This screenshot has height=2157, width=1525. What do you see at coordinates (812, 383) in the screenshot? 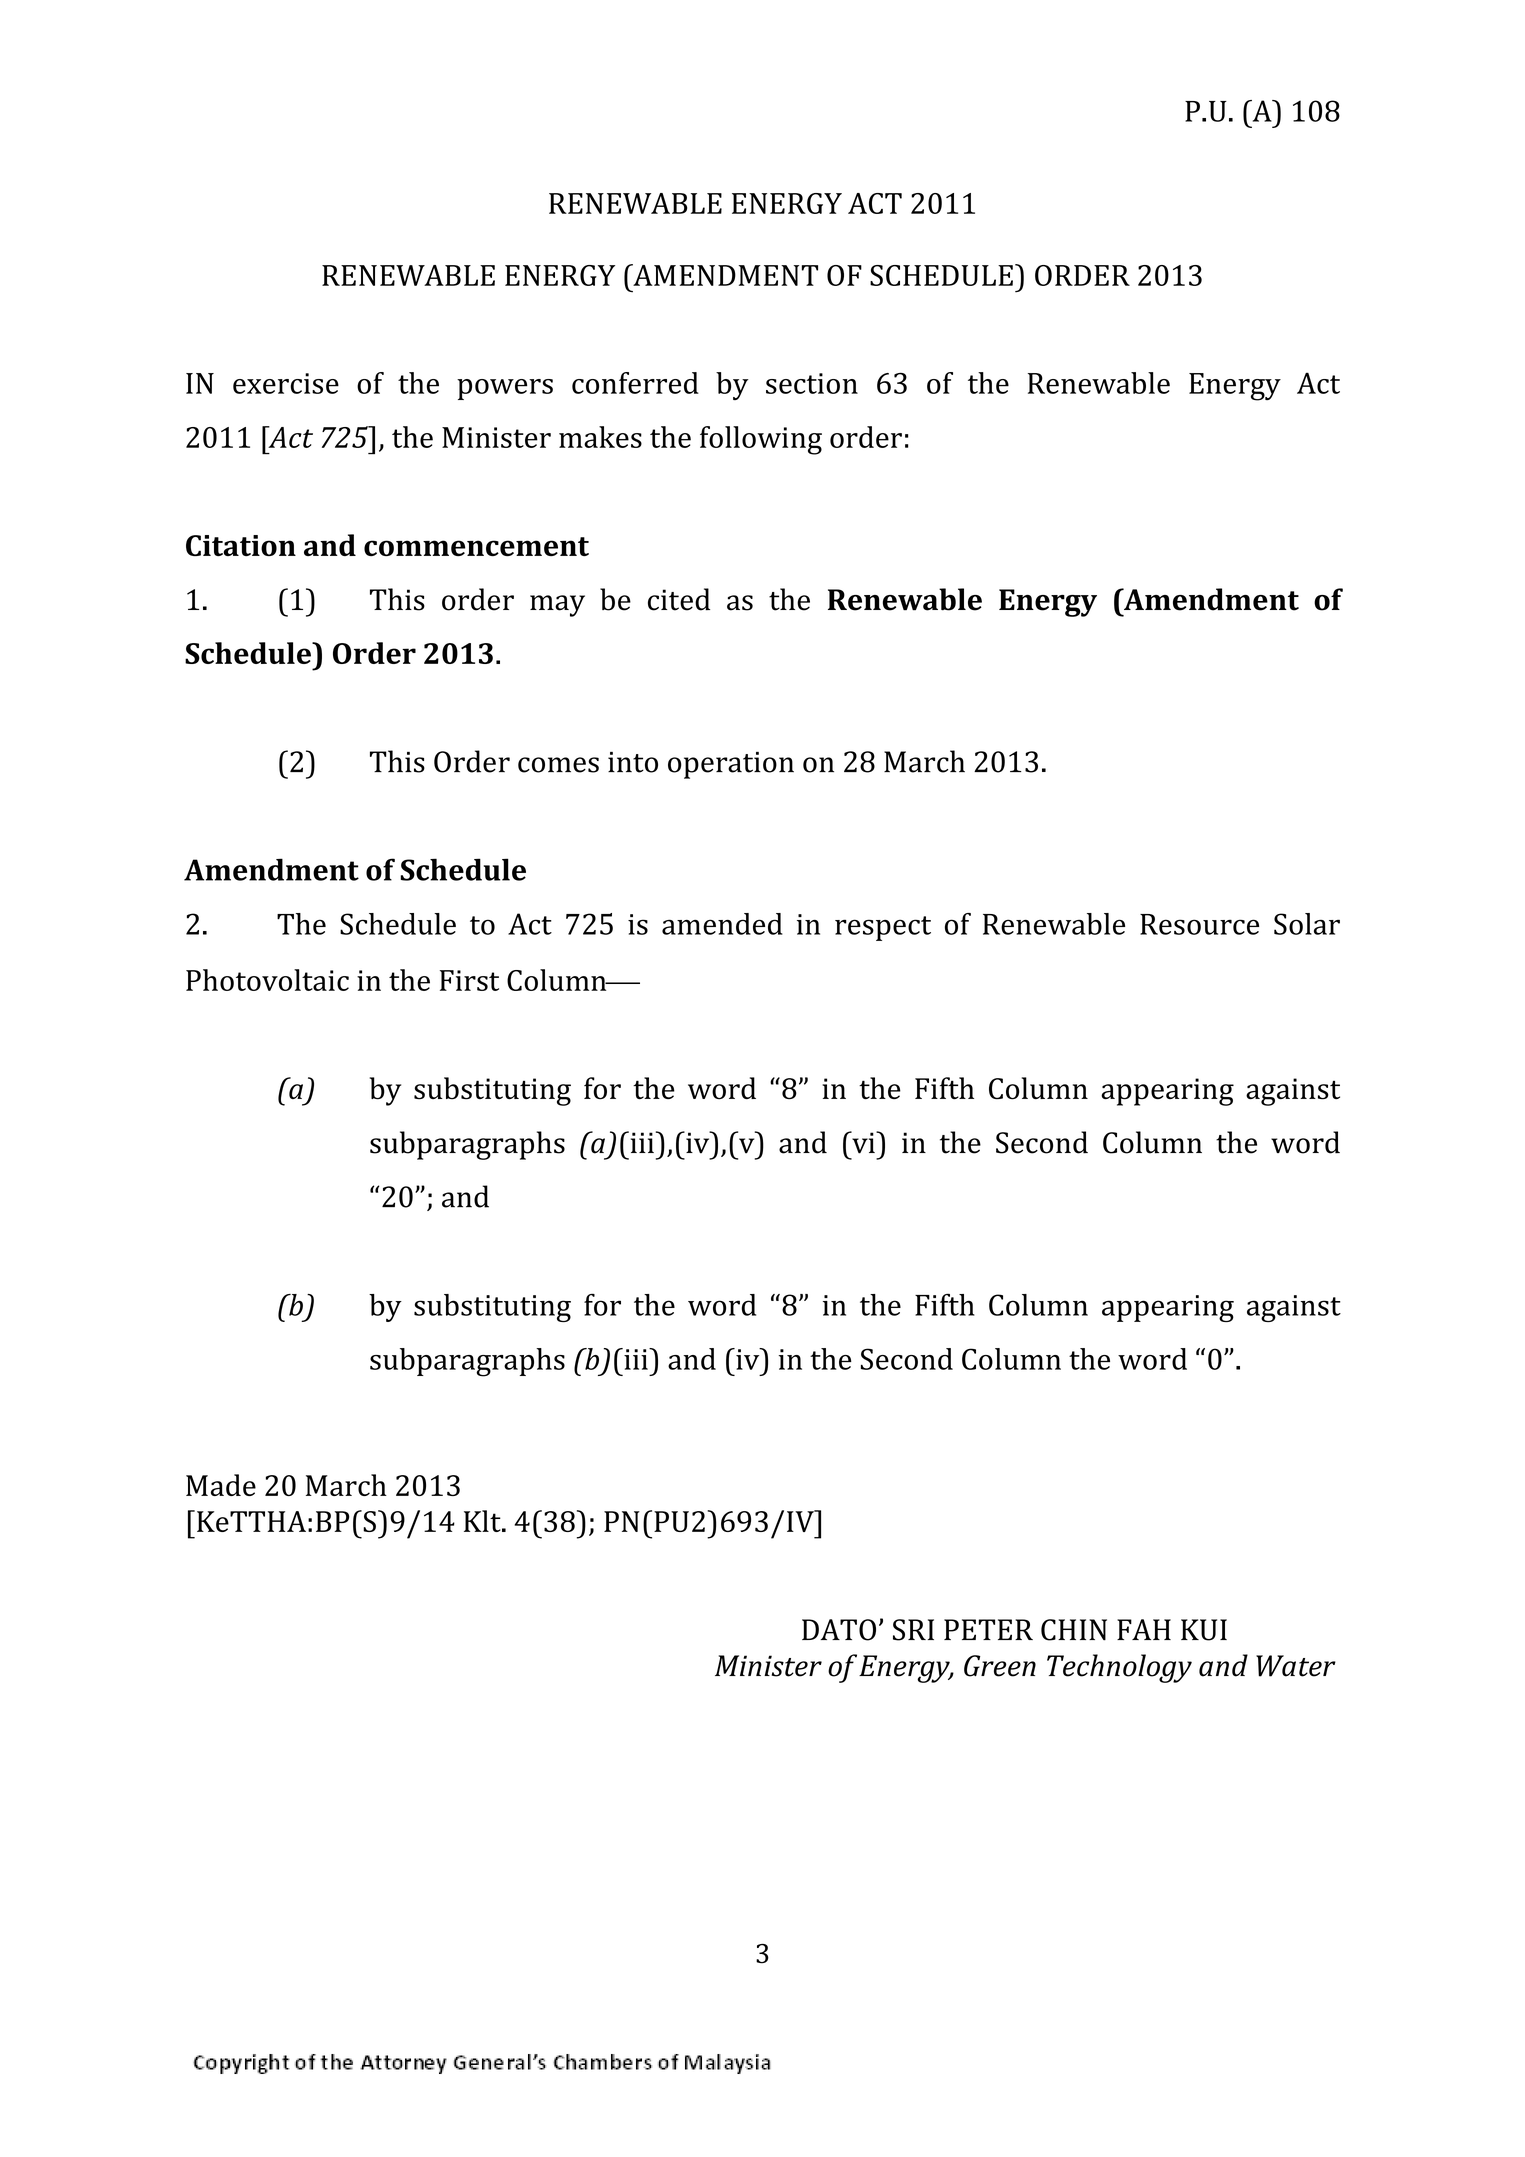
I see `section` at bounding box center [812, 383].
